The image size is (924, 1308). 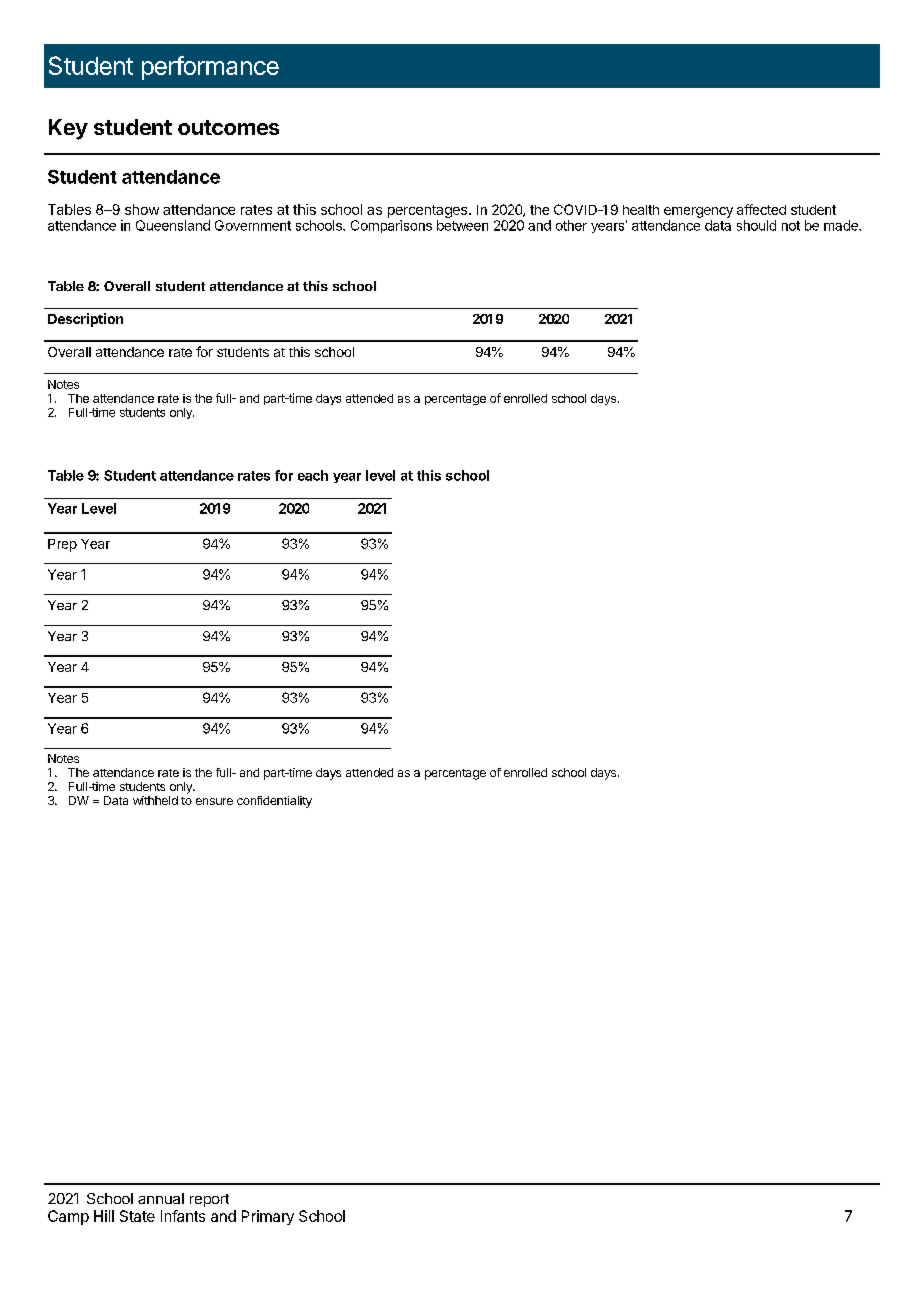 I want to click on annual, so click(x=161, y=1198).
